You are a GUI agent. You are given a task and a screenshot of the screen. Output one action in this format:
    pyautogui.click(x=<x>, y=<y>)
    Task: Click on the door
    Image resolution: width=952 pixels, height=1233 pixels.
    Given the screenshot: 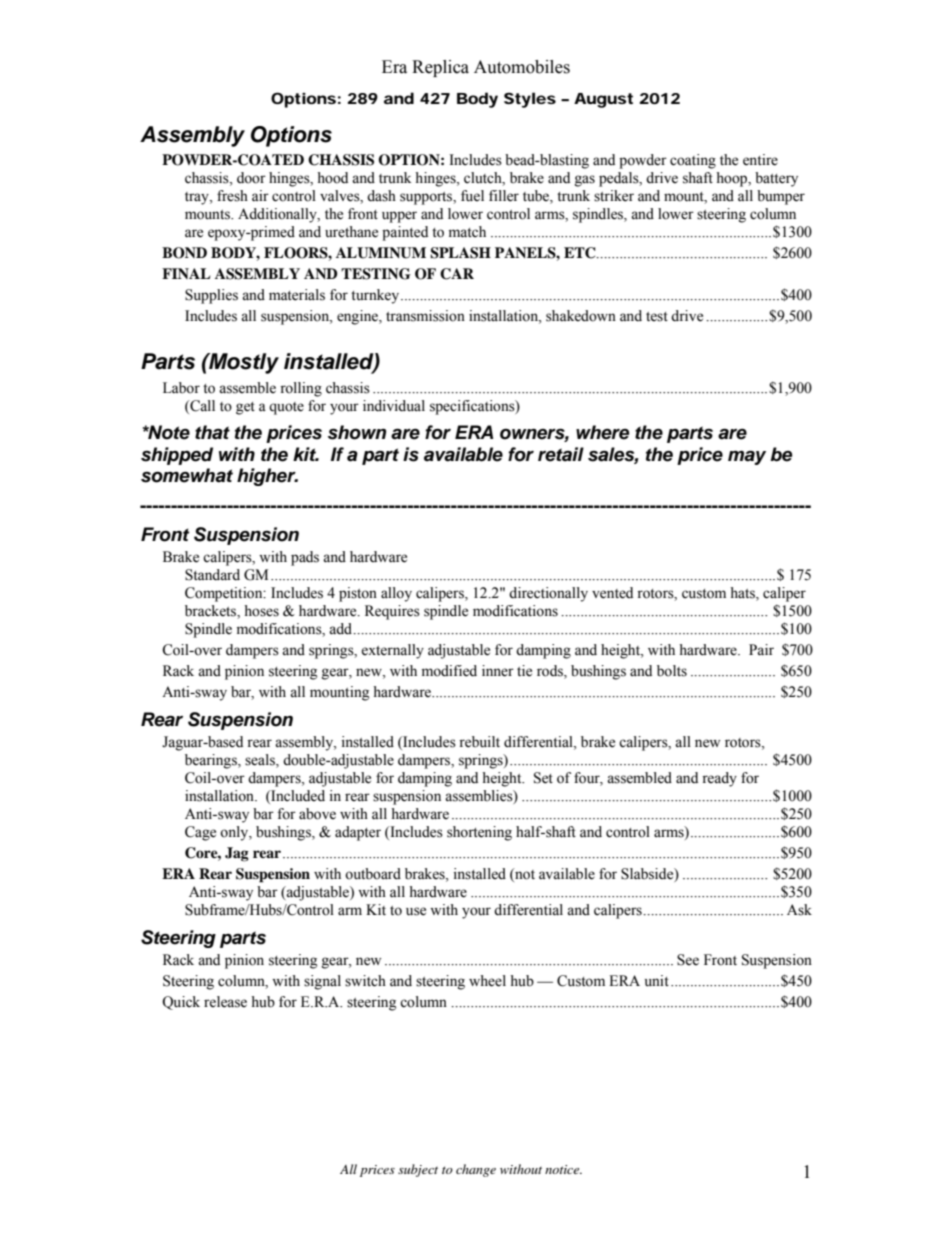 What is the action you would take?
    pyautogui.click(x=251, y=178)
